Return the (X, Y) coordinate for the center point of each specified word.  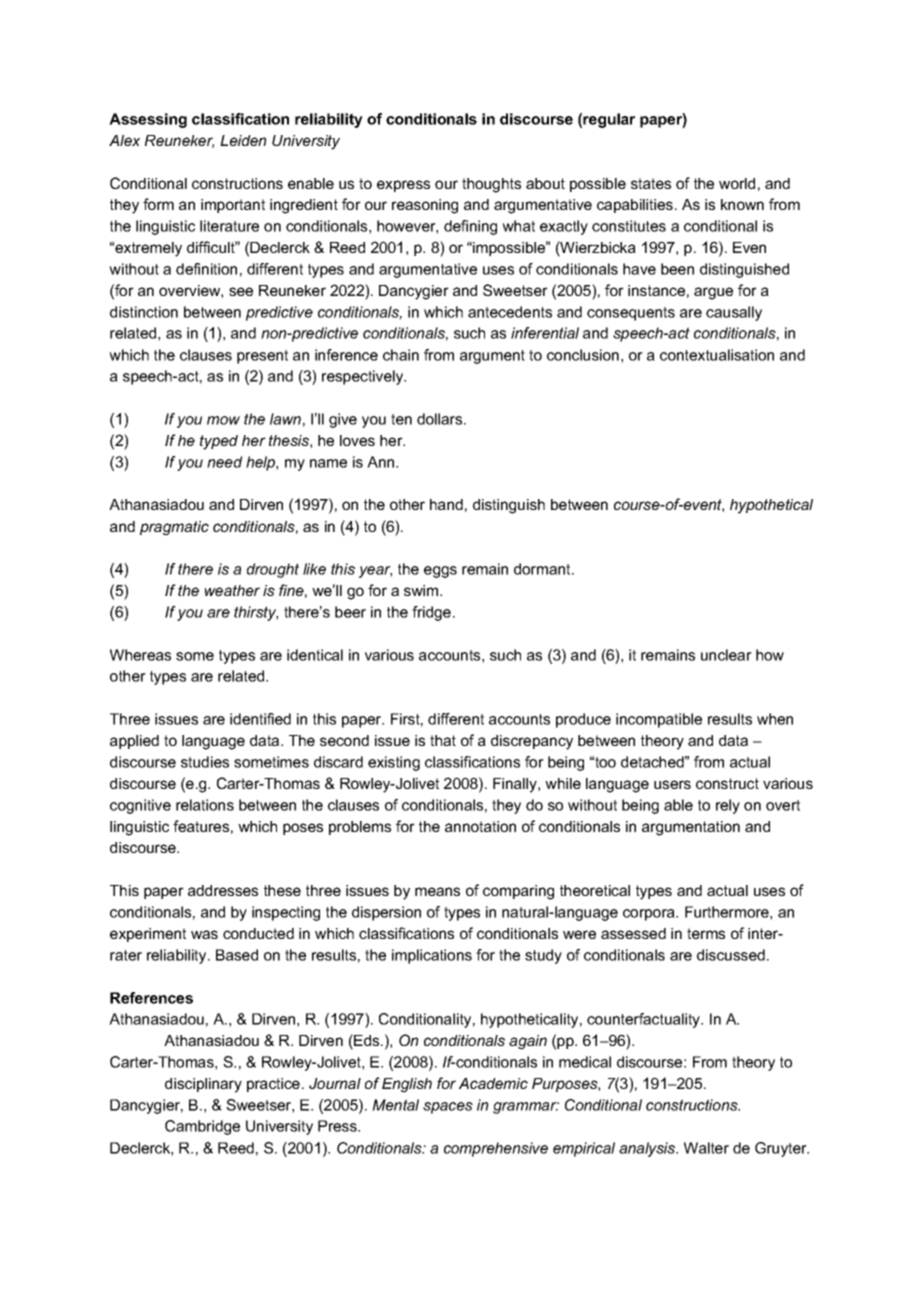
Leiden (243, 140)
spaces (448, 1108)
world (737, 183)
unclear (726, 655)
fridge (431, 613)
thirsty (256, 613)
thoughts (491, 185)
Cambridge (202, 1127)
